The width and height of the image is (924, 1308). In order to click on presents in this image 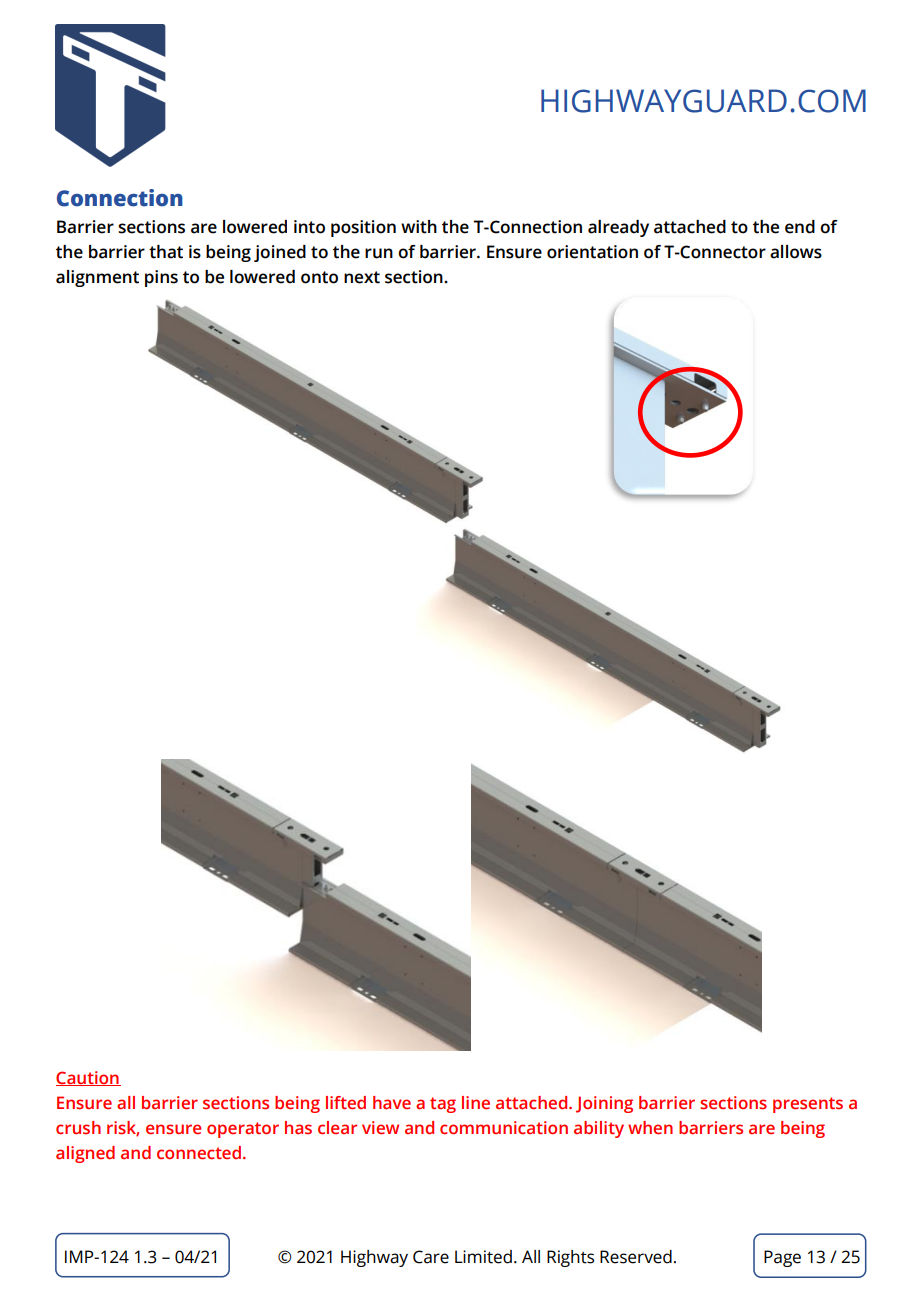, I will do `click(808, 1105)`.
